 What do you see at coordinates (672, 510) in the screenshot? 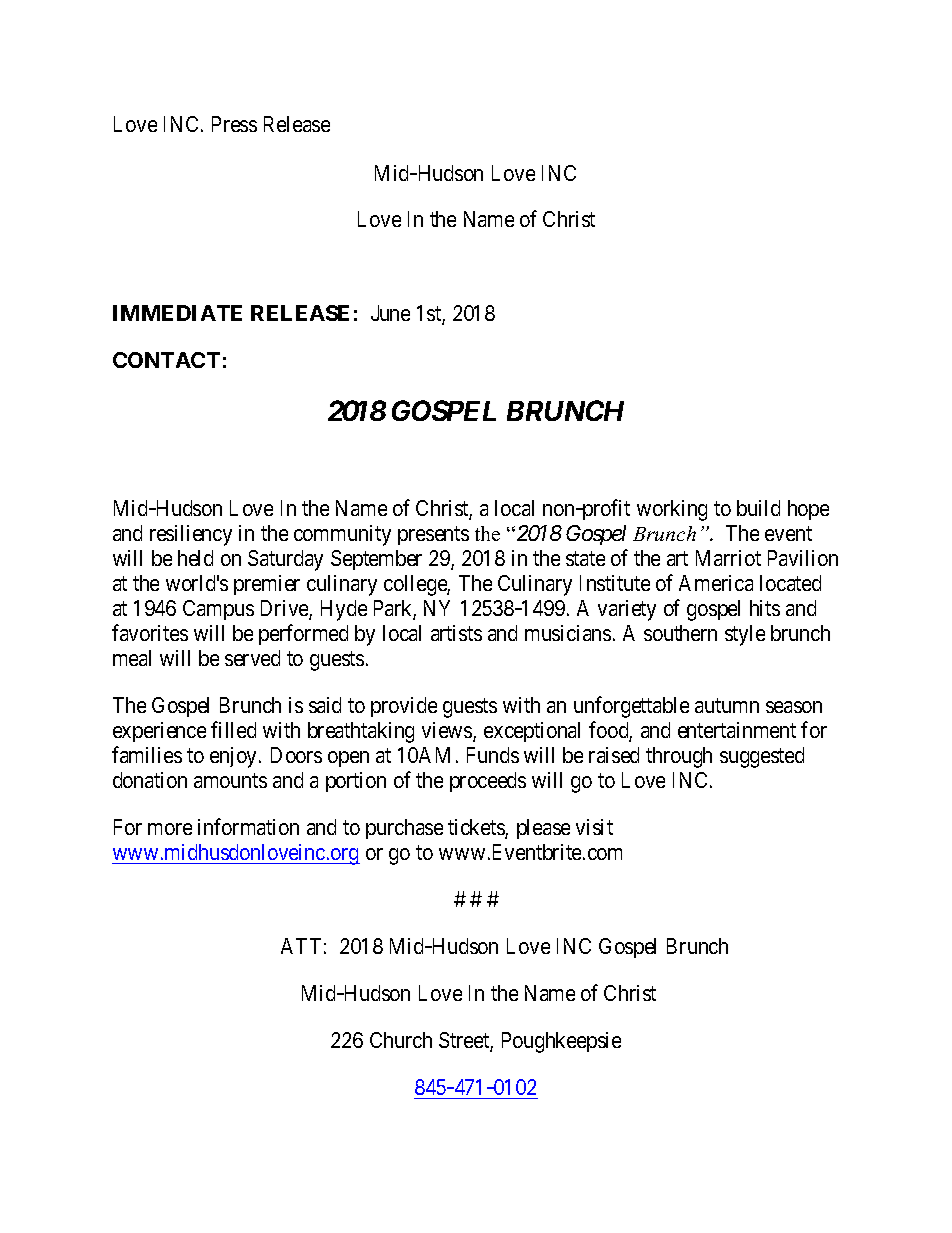
I see `working` at bounding box center [672, 510].
